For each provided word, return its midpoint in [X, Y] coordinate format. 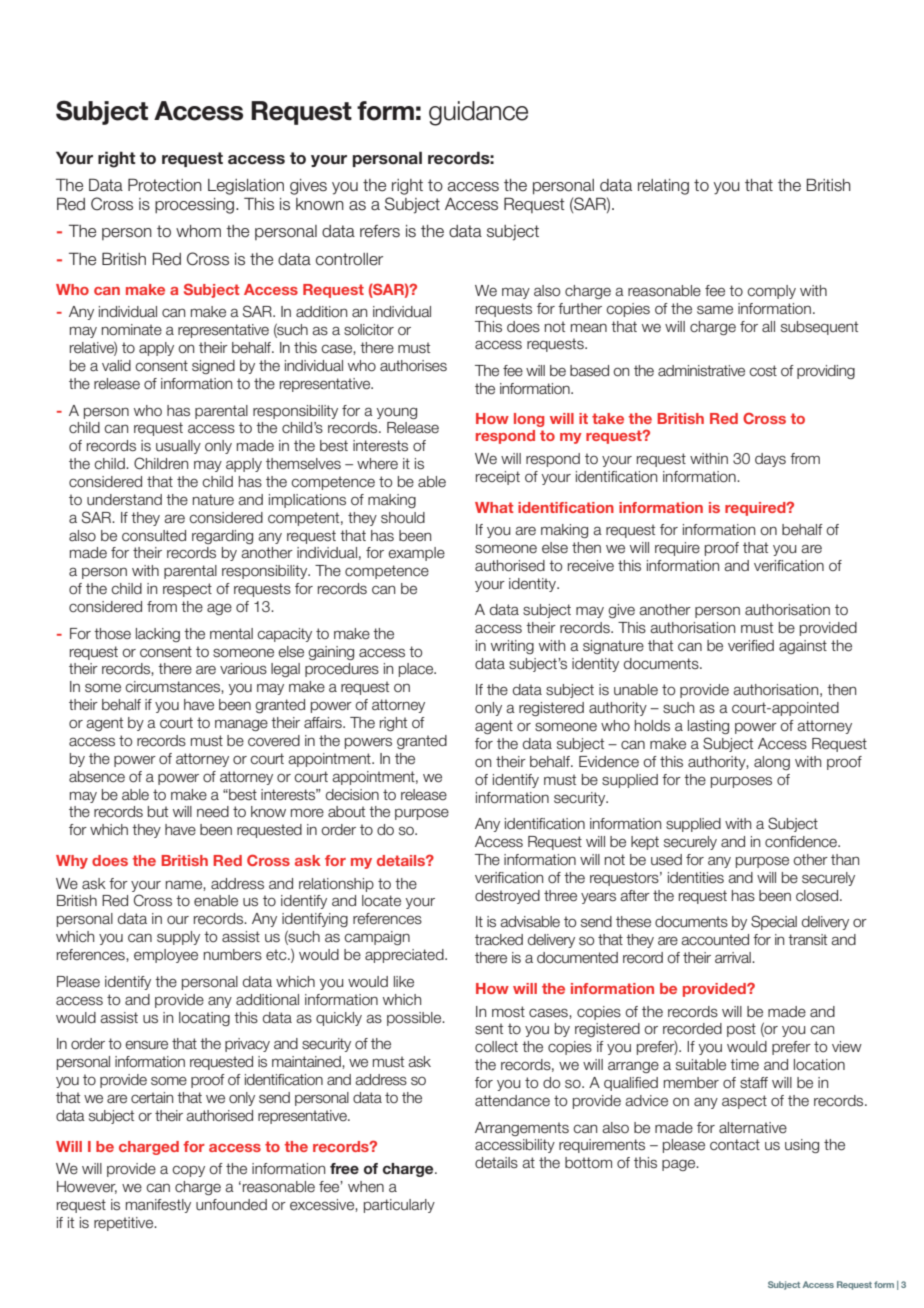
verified [751, 646]
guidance [478, 113]
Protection [165, 185]
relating [663, 187]
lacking [158, 635]
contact [735, 1145]
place [417, 670]
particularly [399, 1206]
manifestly [158, 1206]
